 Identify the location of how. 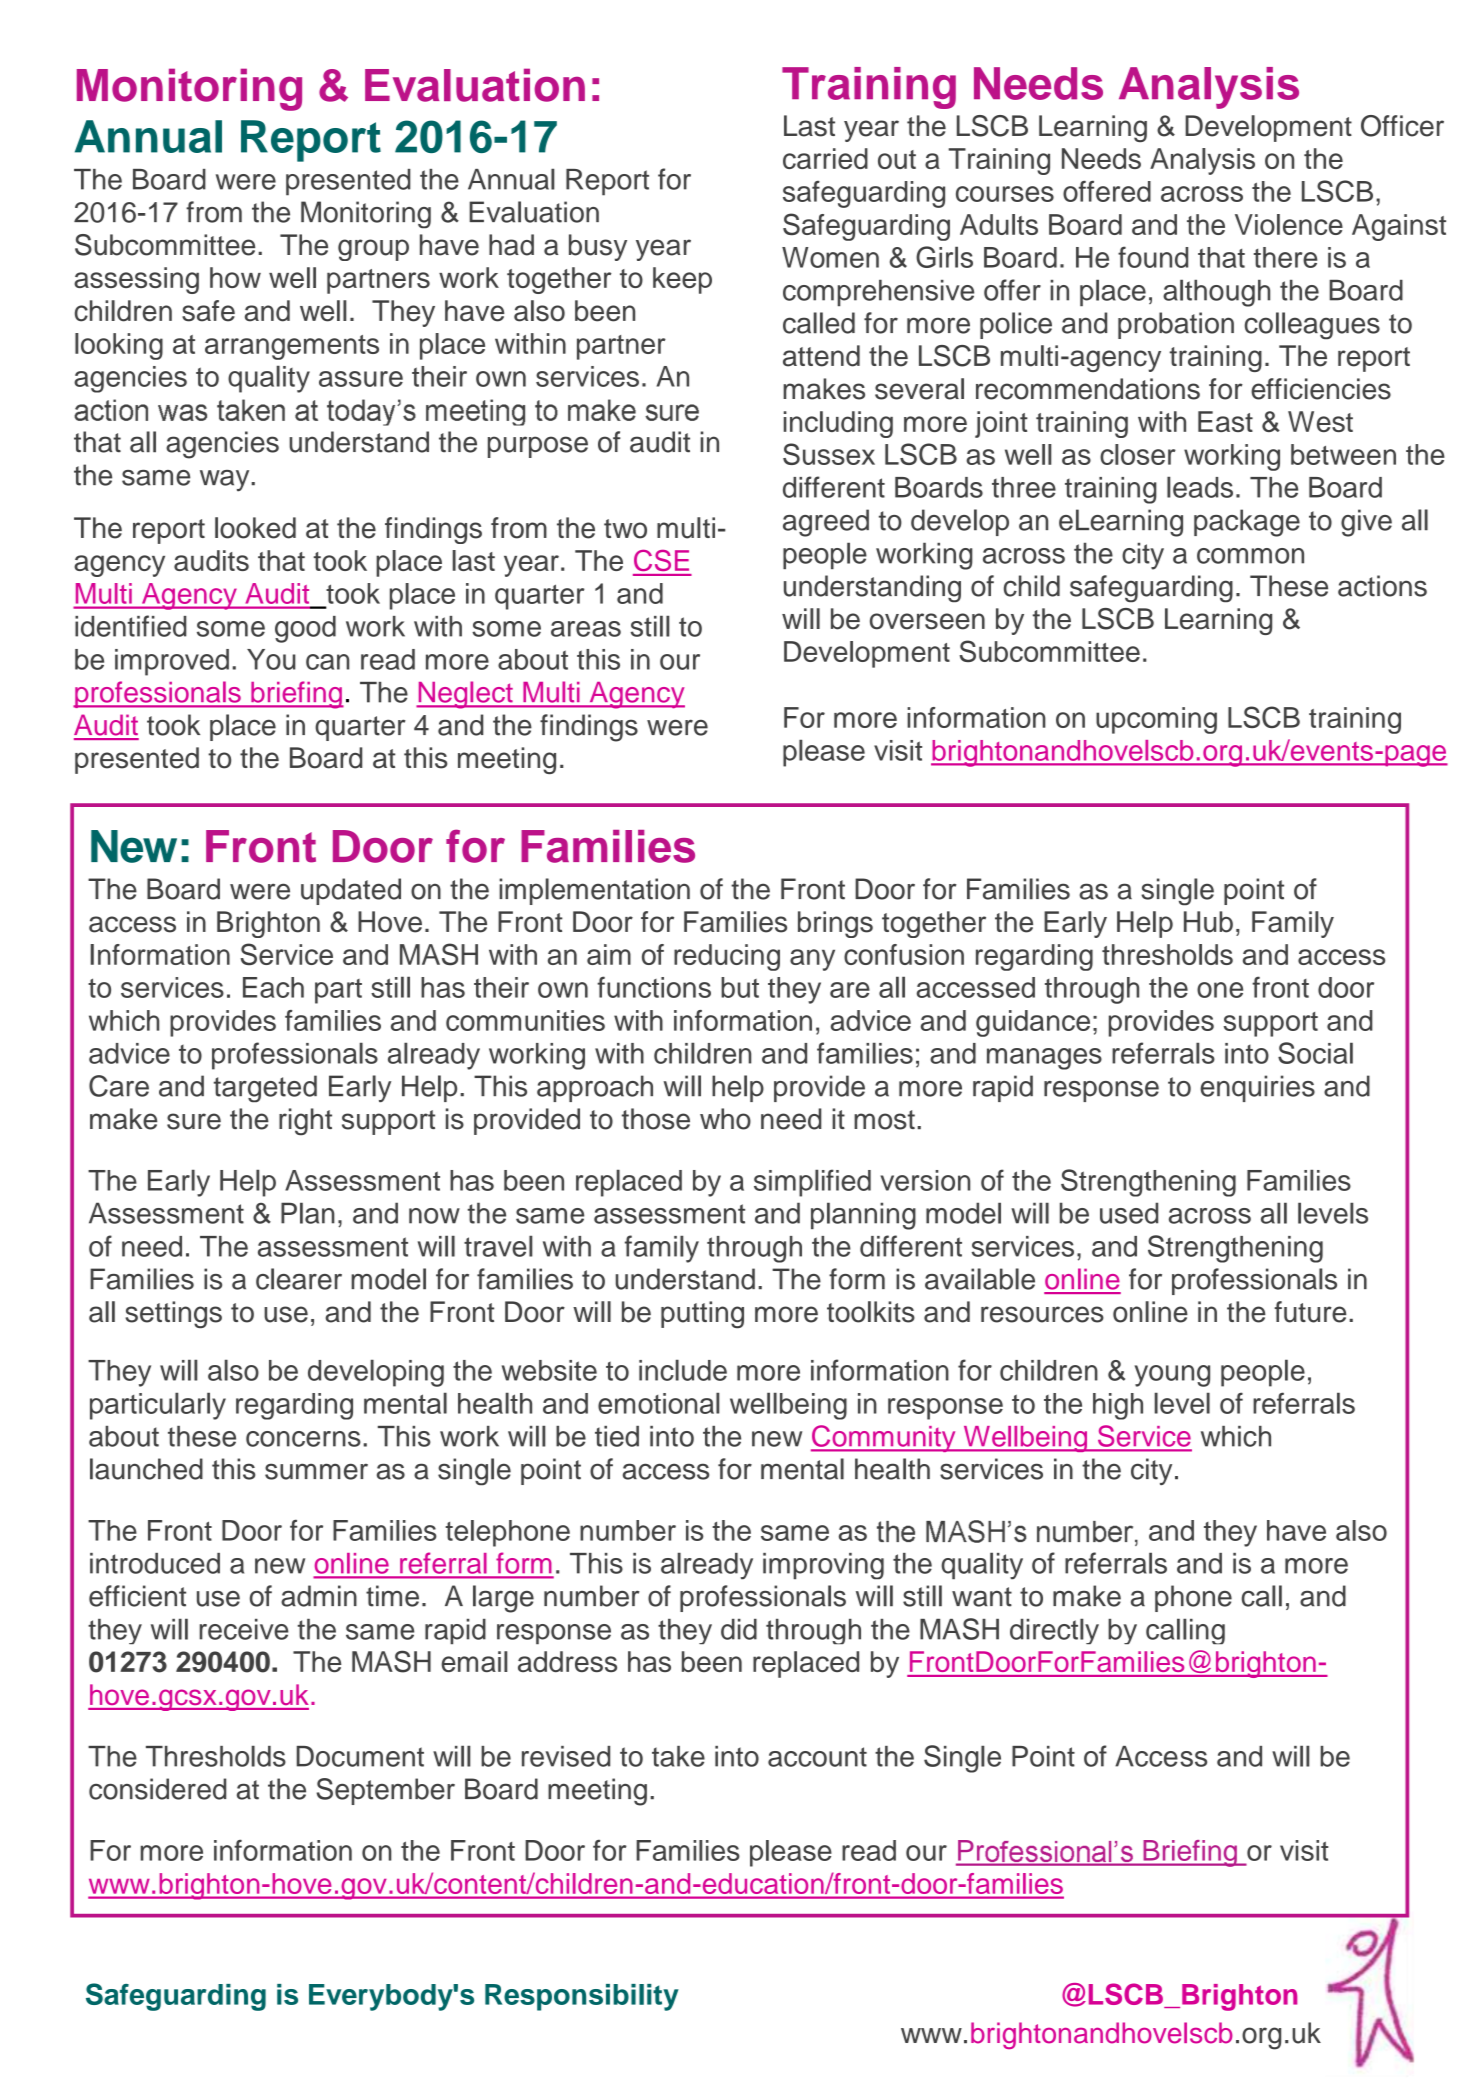
(235, 277).
